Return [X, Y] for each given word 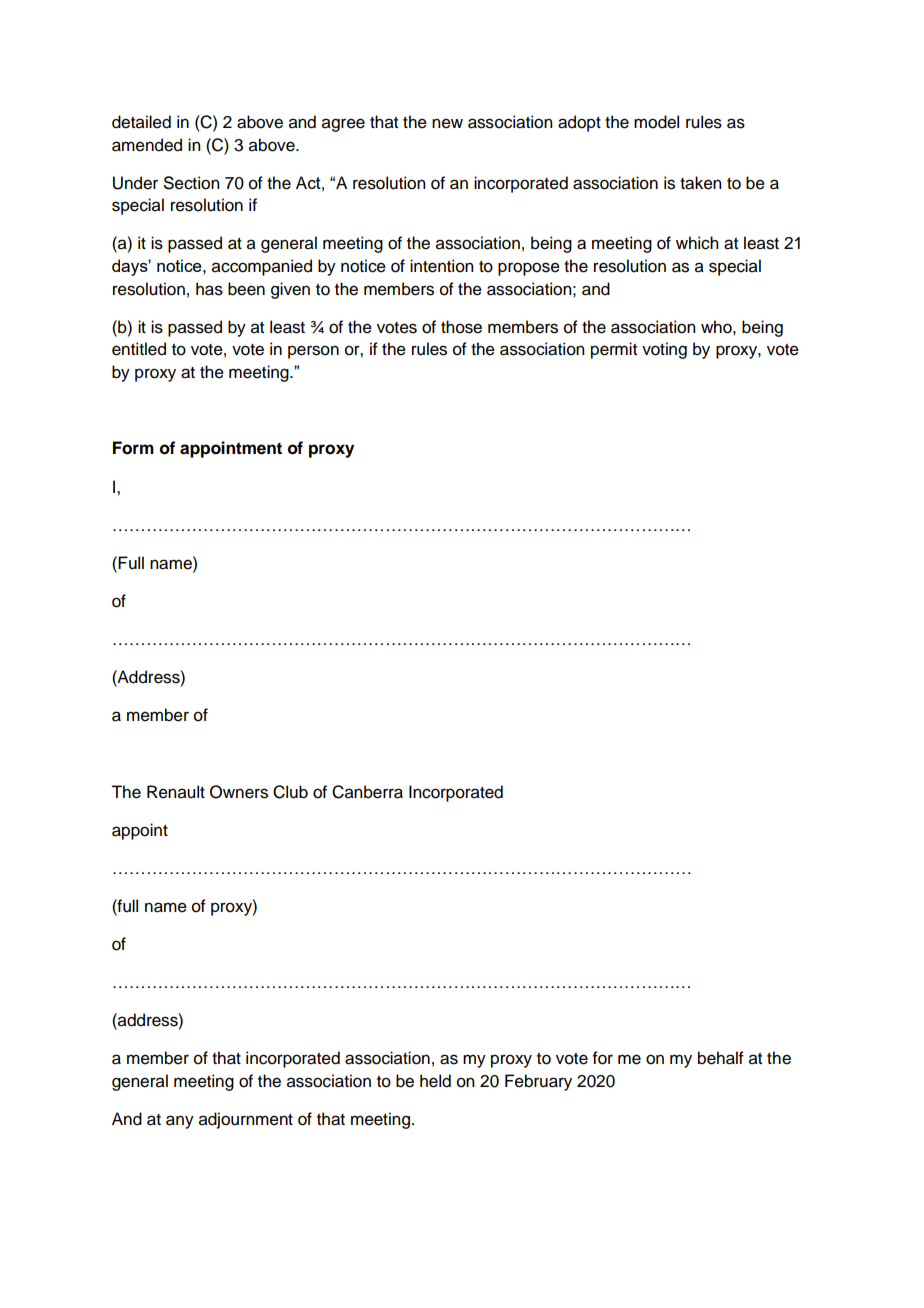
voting [664, 350]
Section [191, 183]
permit [614, 350]
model [656, 122]
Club [290, 792]
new [447, 123]
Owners [239, 792]
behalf [721, 1058]
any [180, 1122]
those [461, 327]
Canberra [367, 792]
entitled [139, 349]
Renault [176, 792]
